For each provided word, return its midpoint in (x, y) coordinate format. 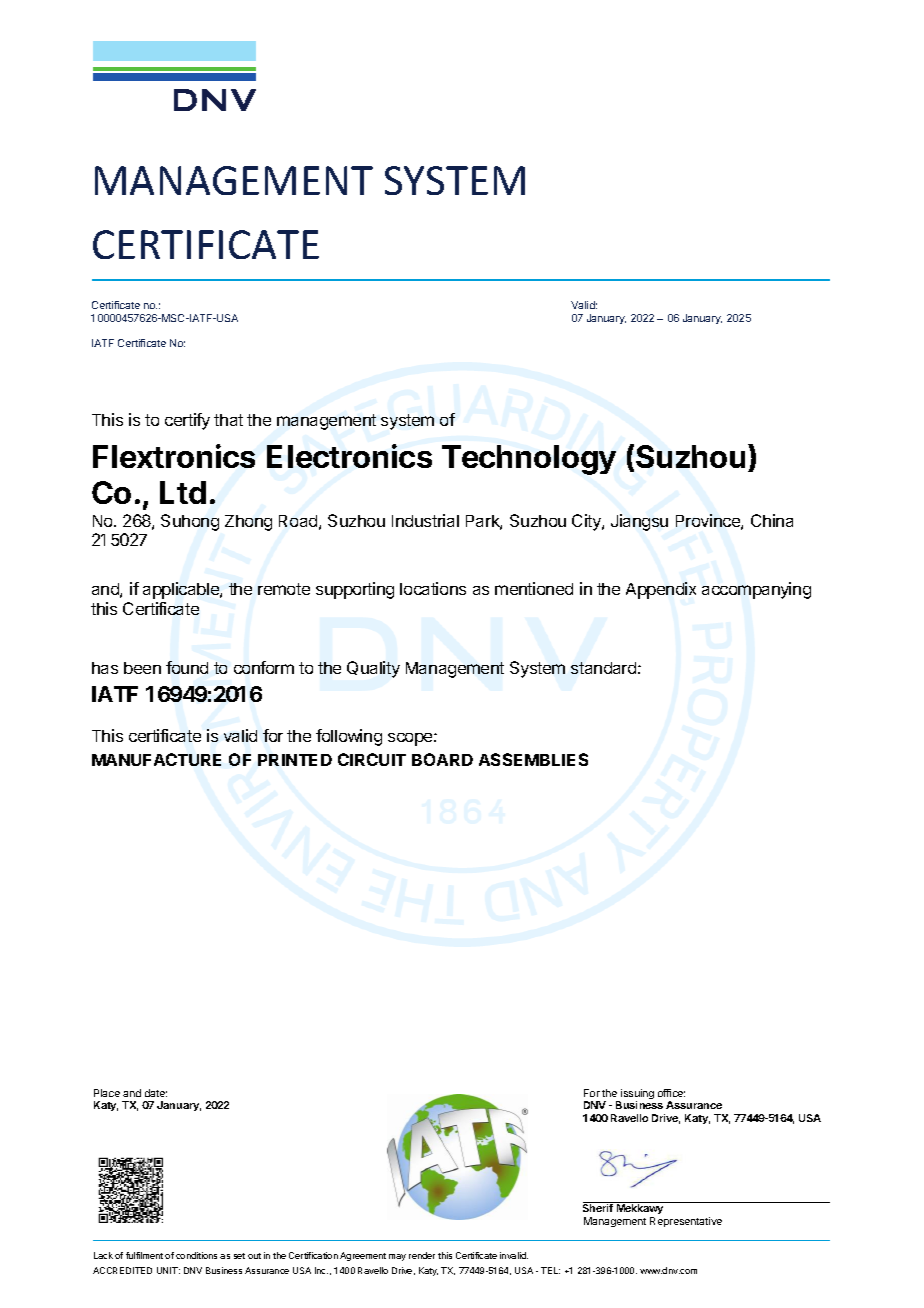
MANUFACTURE (156, 759)
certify (187, 421)
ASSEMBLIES (533, 759)
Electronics (349, 456)
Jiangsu (639, 522)
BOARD (442, 759)
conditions (196, 1255)
